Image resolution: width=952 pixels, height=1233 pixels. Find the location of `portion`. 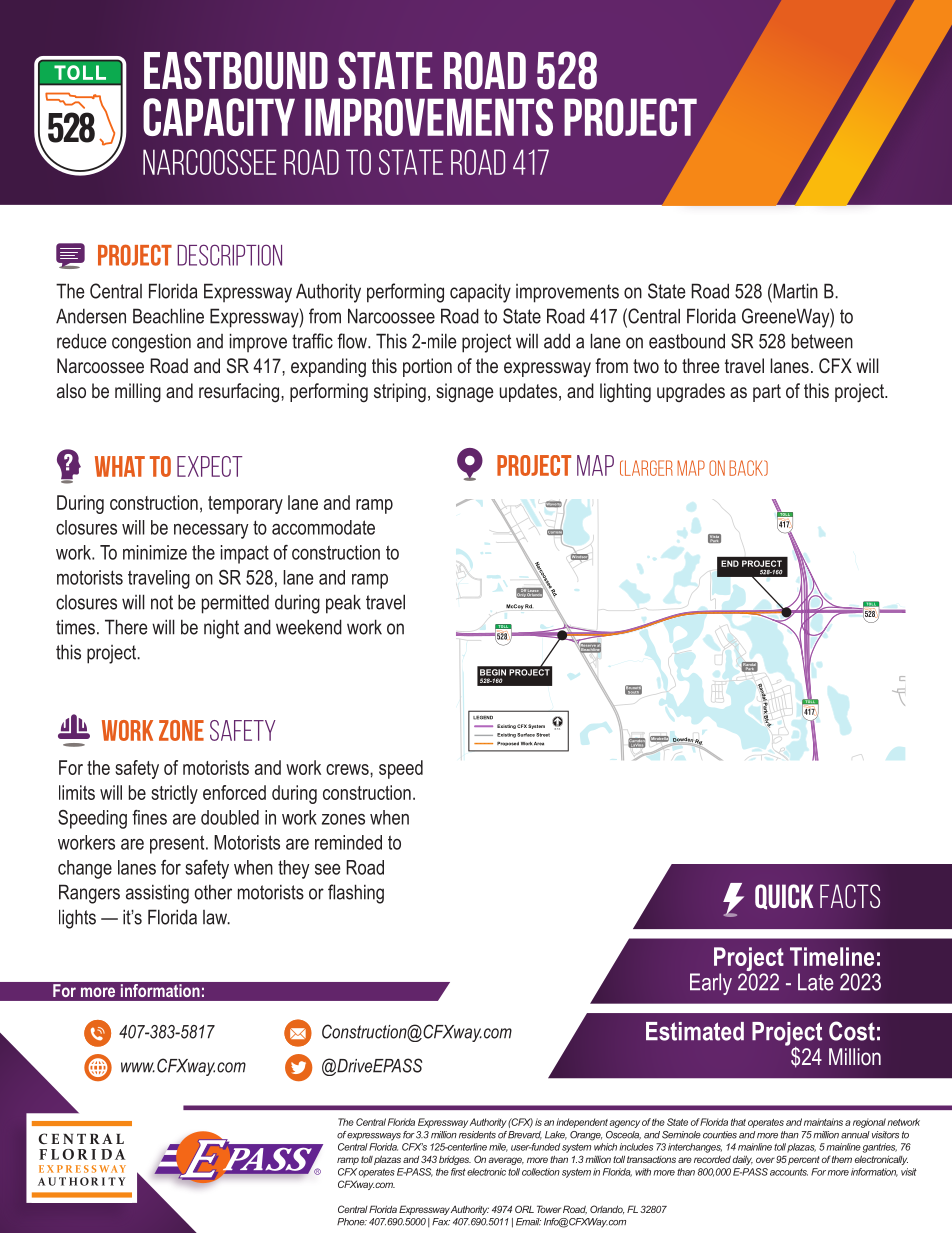

portion is located at coordinates (427, 367).
